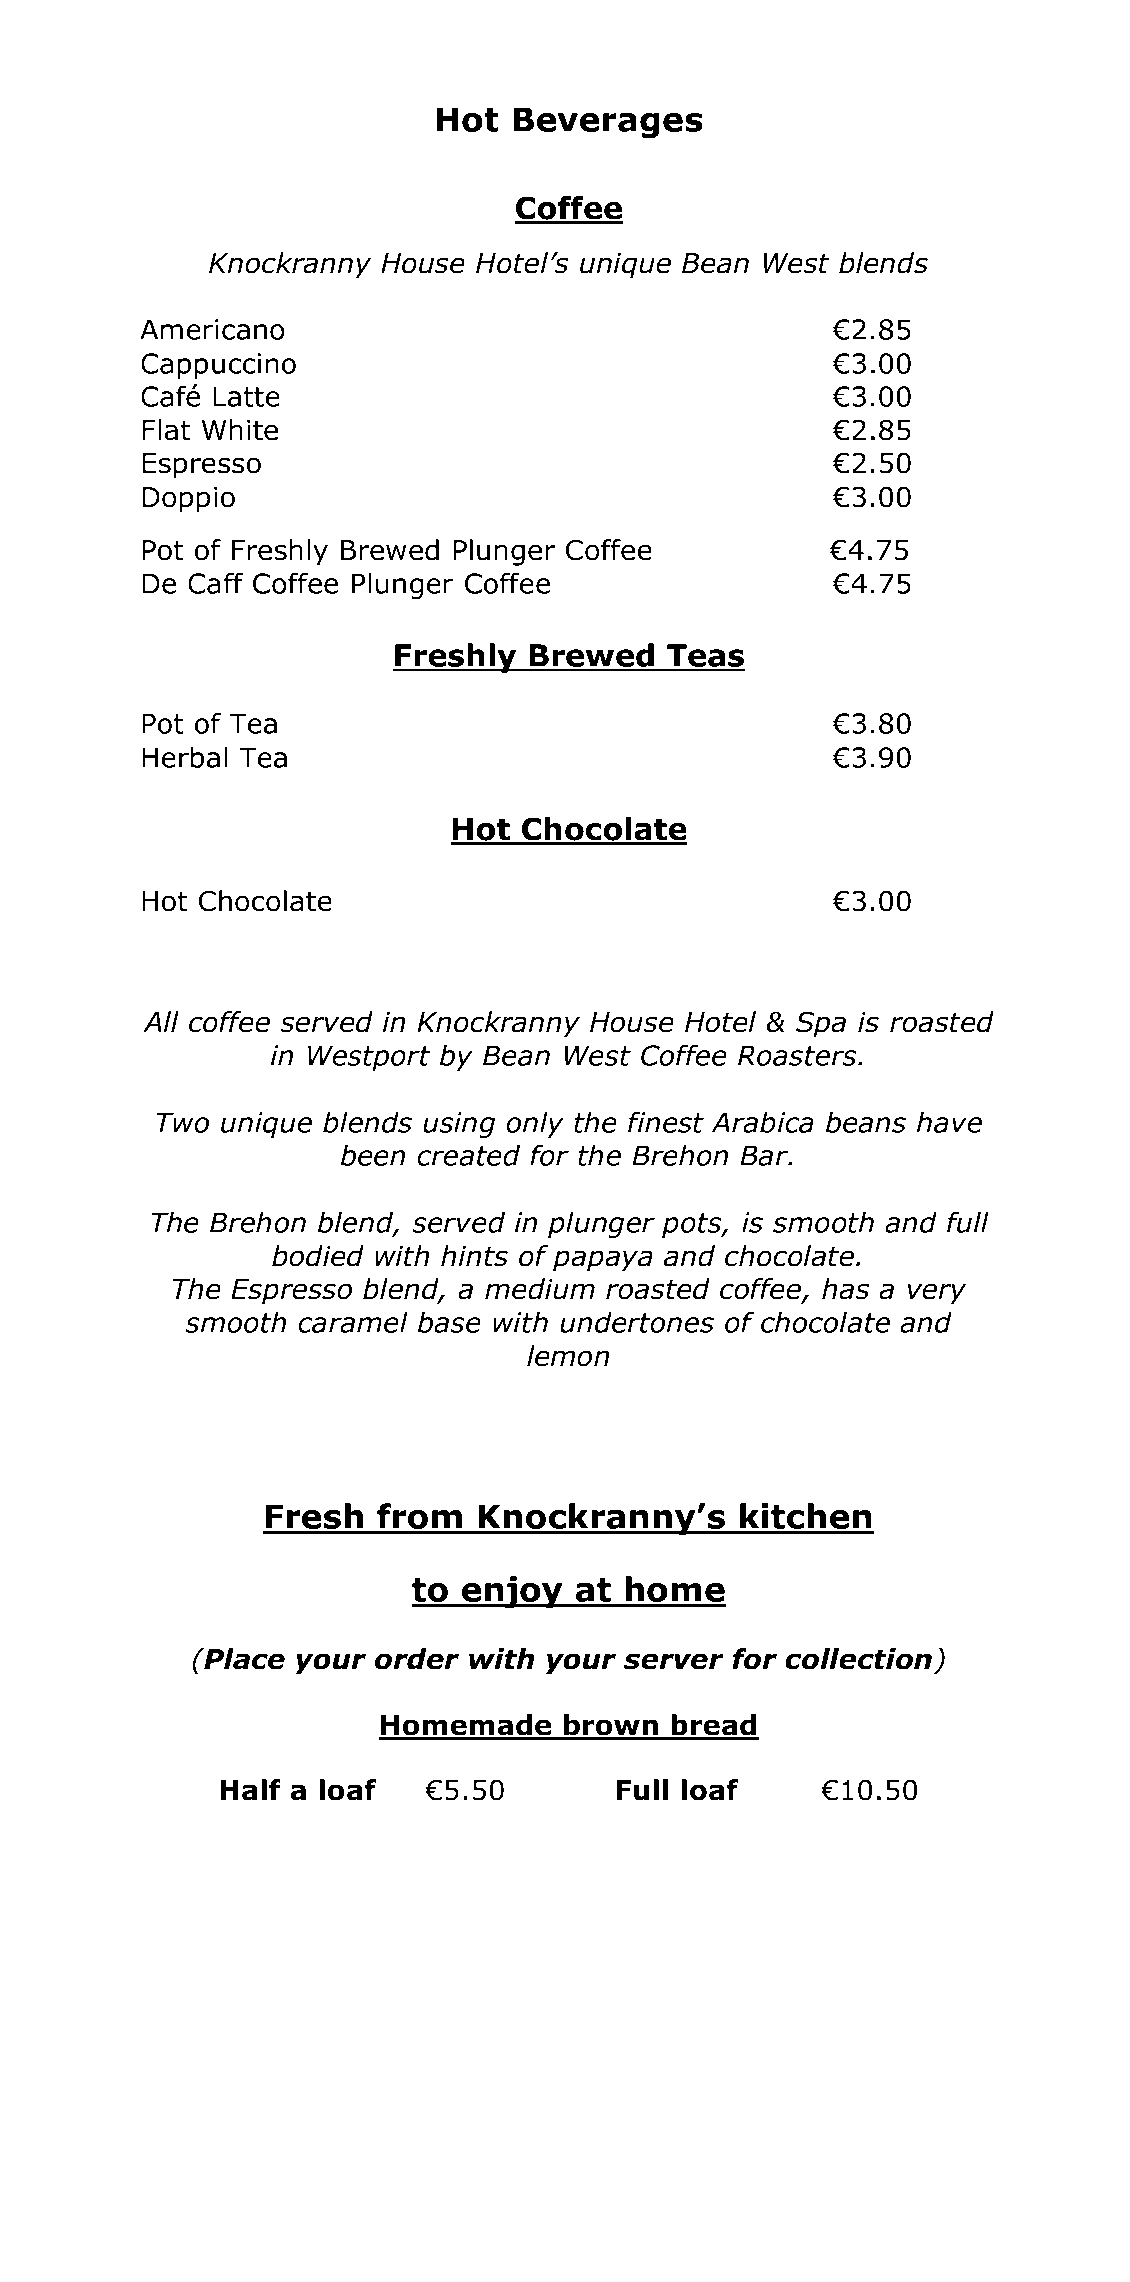  Describe the element at coordinates (215, 583) in the screenshot. I see `Caff` at that location.
